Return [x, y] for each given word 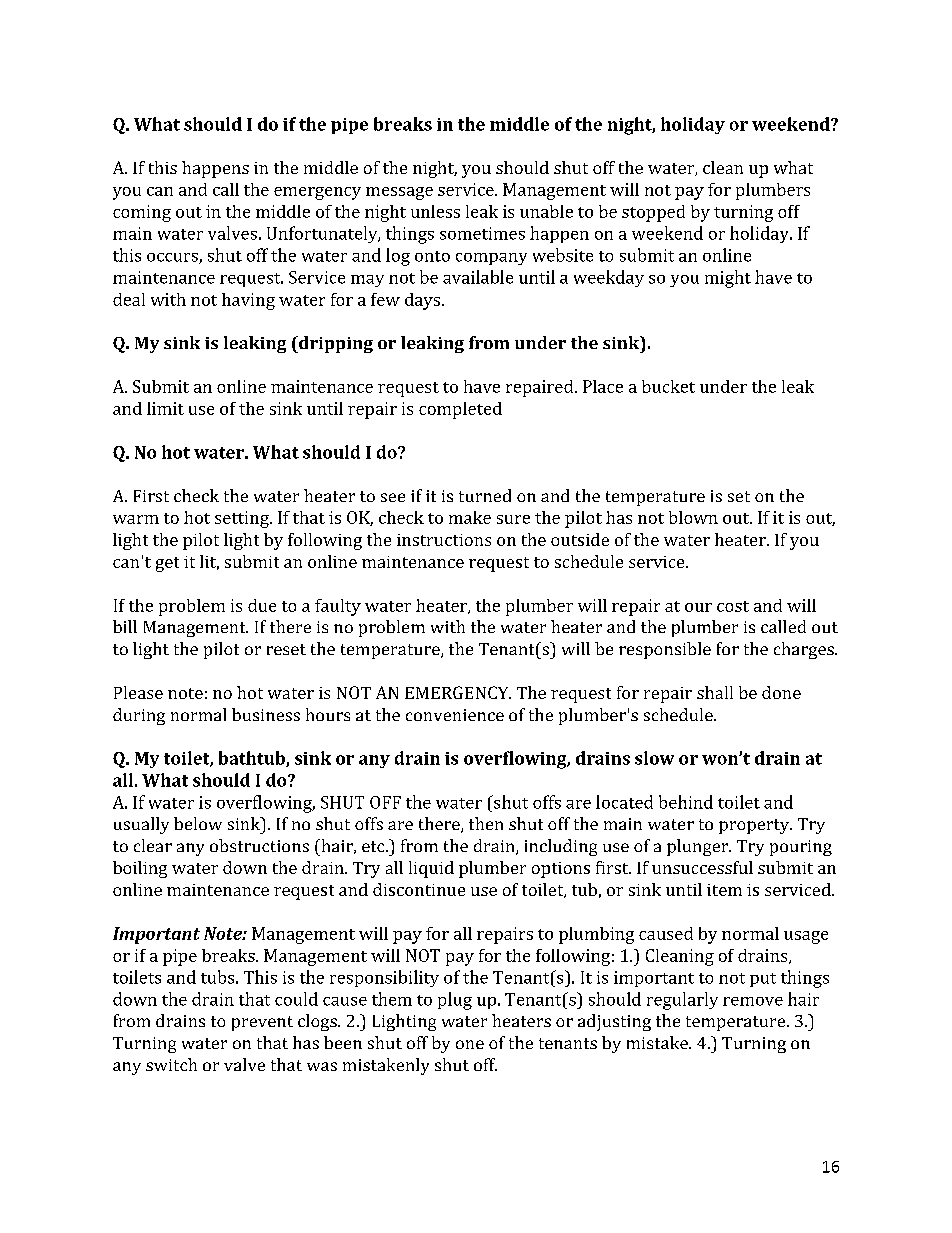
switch [171, 1064]
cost [733, 606]
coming [142, 213]
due [262, 605]
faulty [338, 607]
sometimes [482, 233]
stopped [653, 213]
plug [455, 1001]
